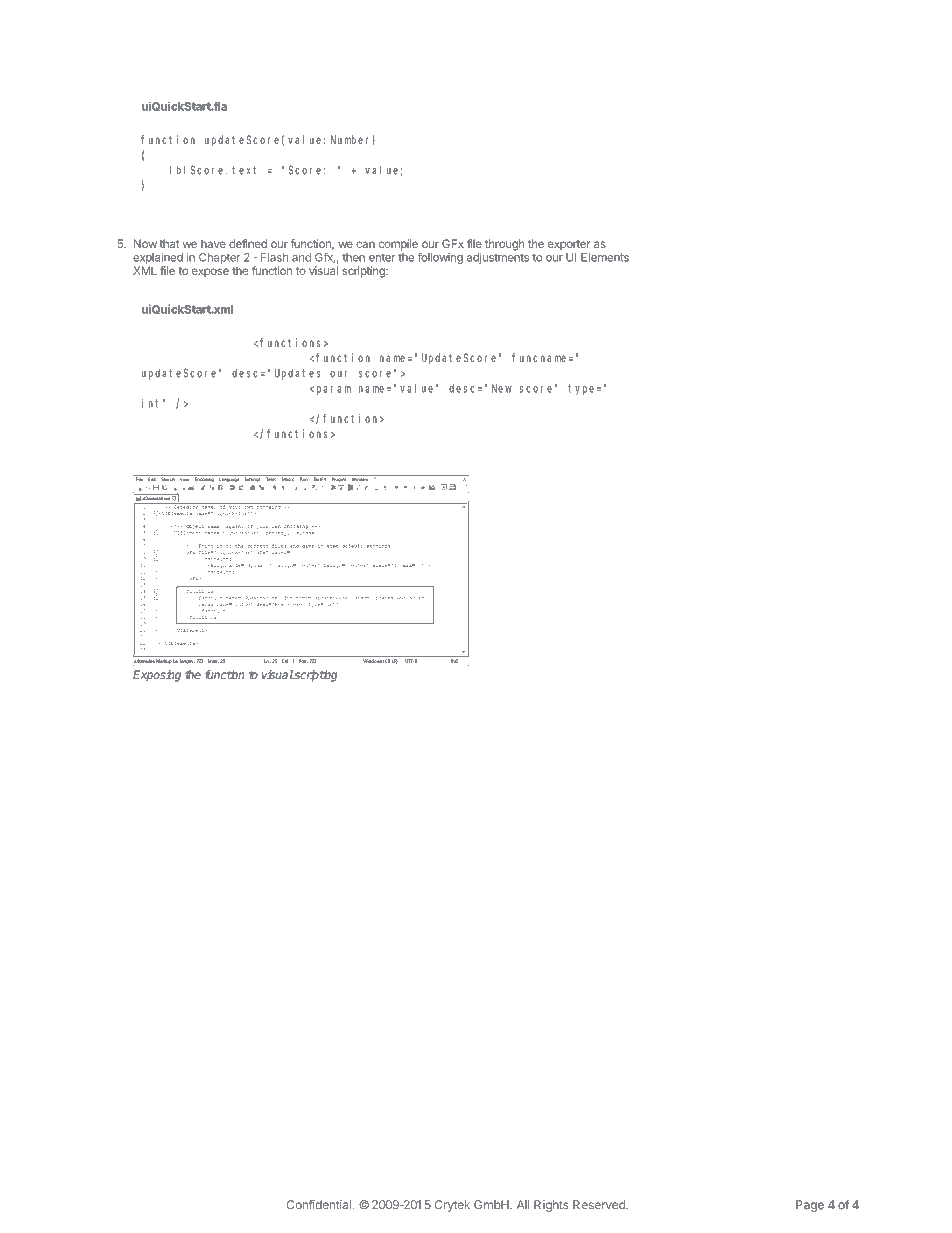 The image size is (952, 1233). I want to click on Elements, so click(605, 257).
